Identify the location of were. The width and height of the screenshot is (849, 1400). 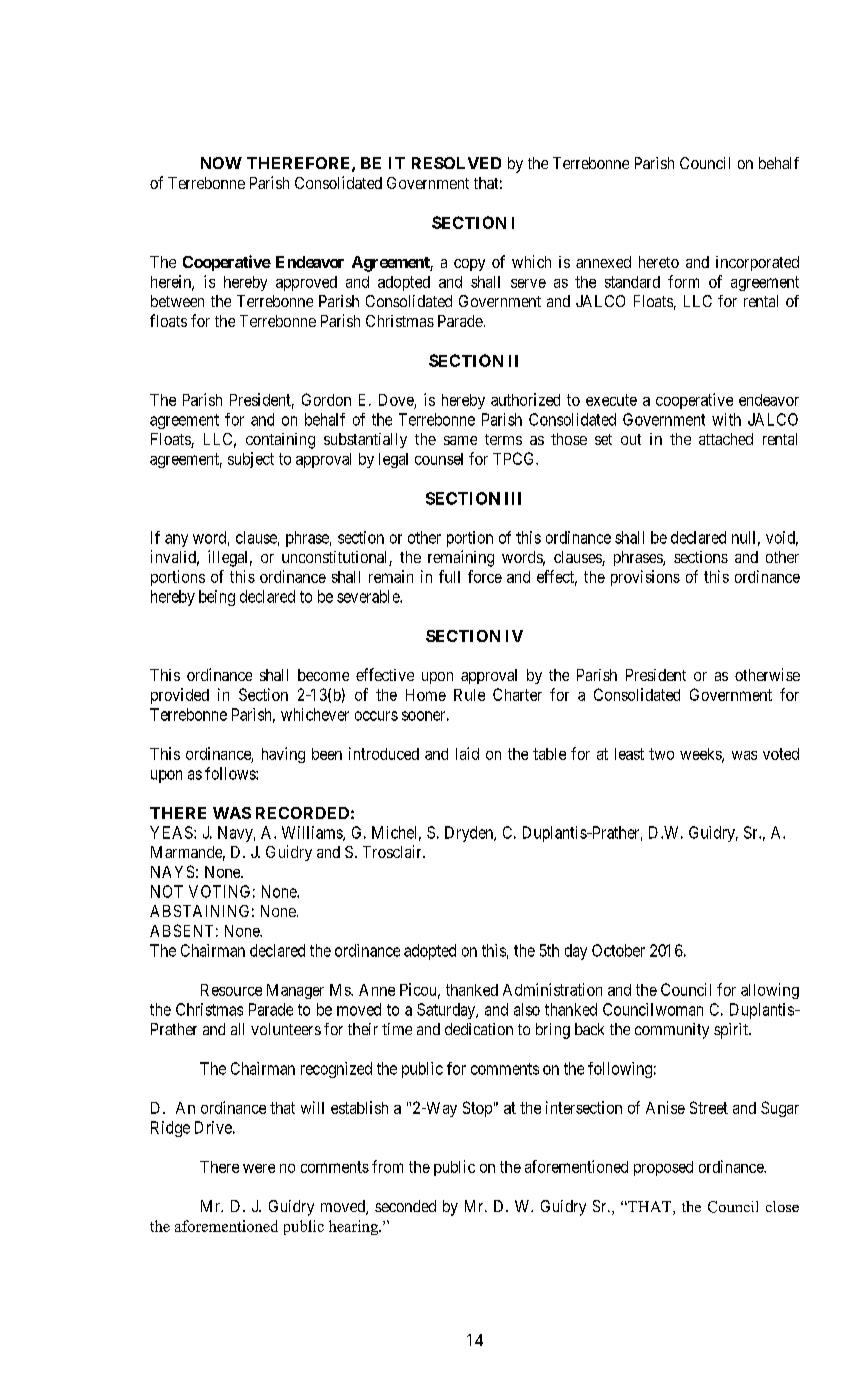
(259, 1168).
